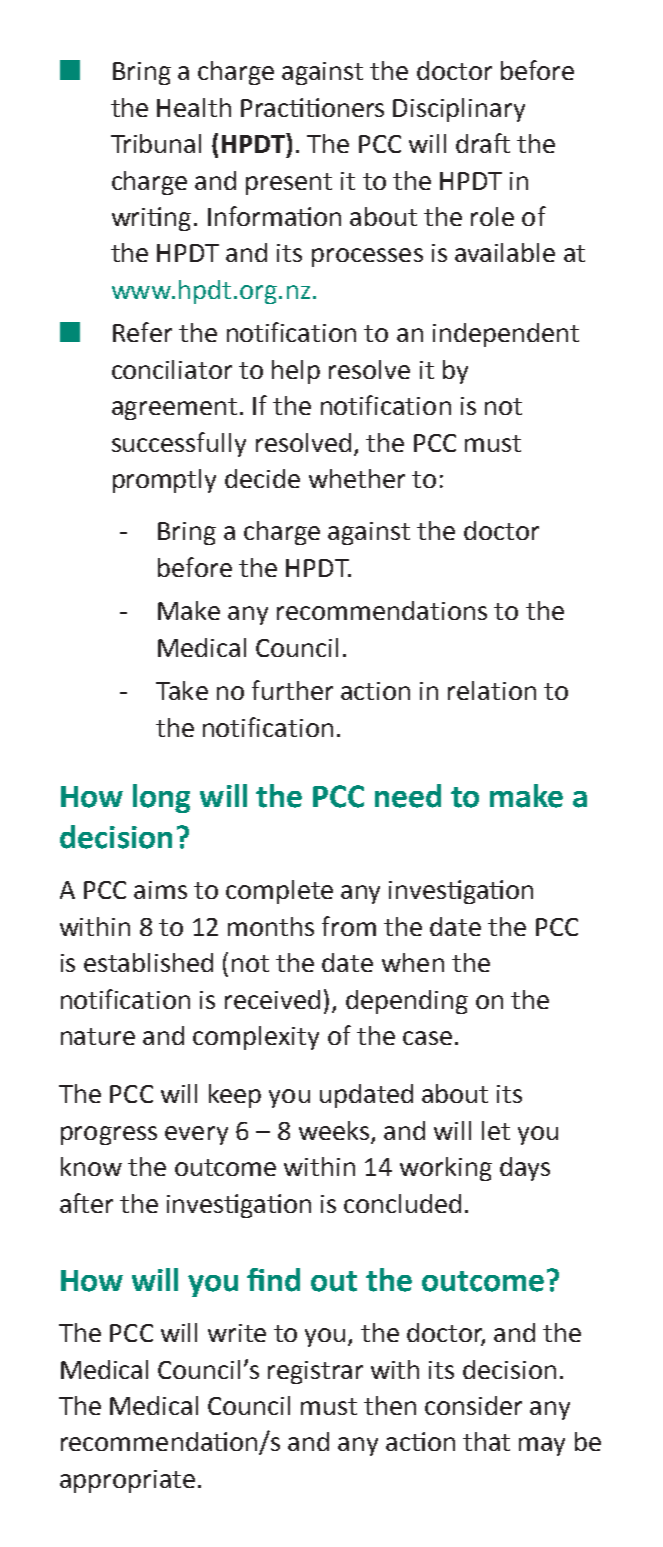  What do you see at coordinates (156, 143) in the screenshot?
I see `Tribunal` at bounding box center [156, 143].
